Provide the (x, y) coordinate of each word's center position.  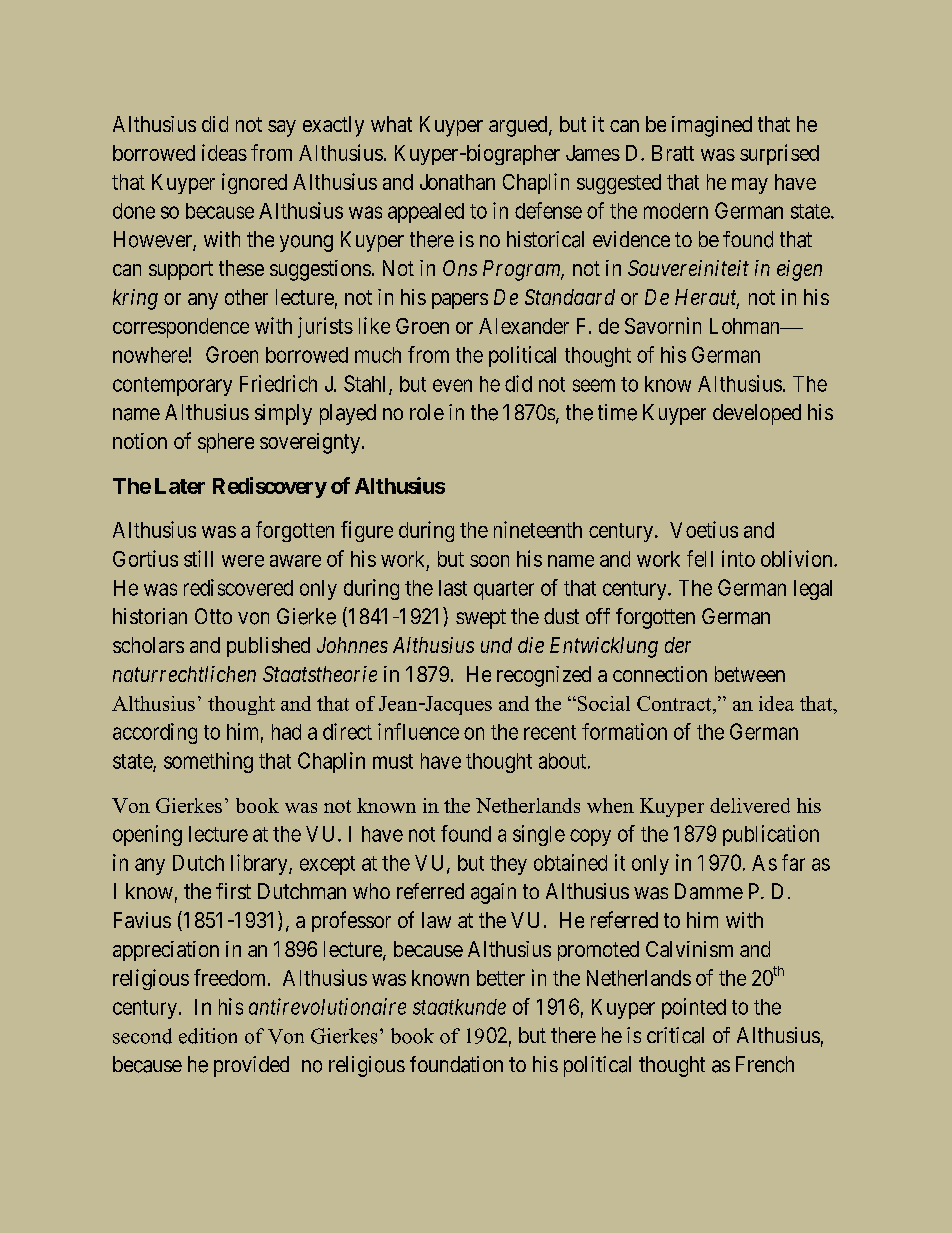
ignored (254, 183)
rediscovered (238, 587)
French (765, 1064)
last (453, 588)
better (501, 978)
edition (208, 1036)
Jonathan (457, 182)
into (738, 558)
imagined (712, 126)
